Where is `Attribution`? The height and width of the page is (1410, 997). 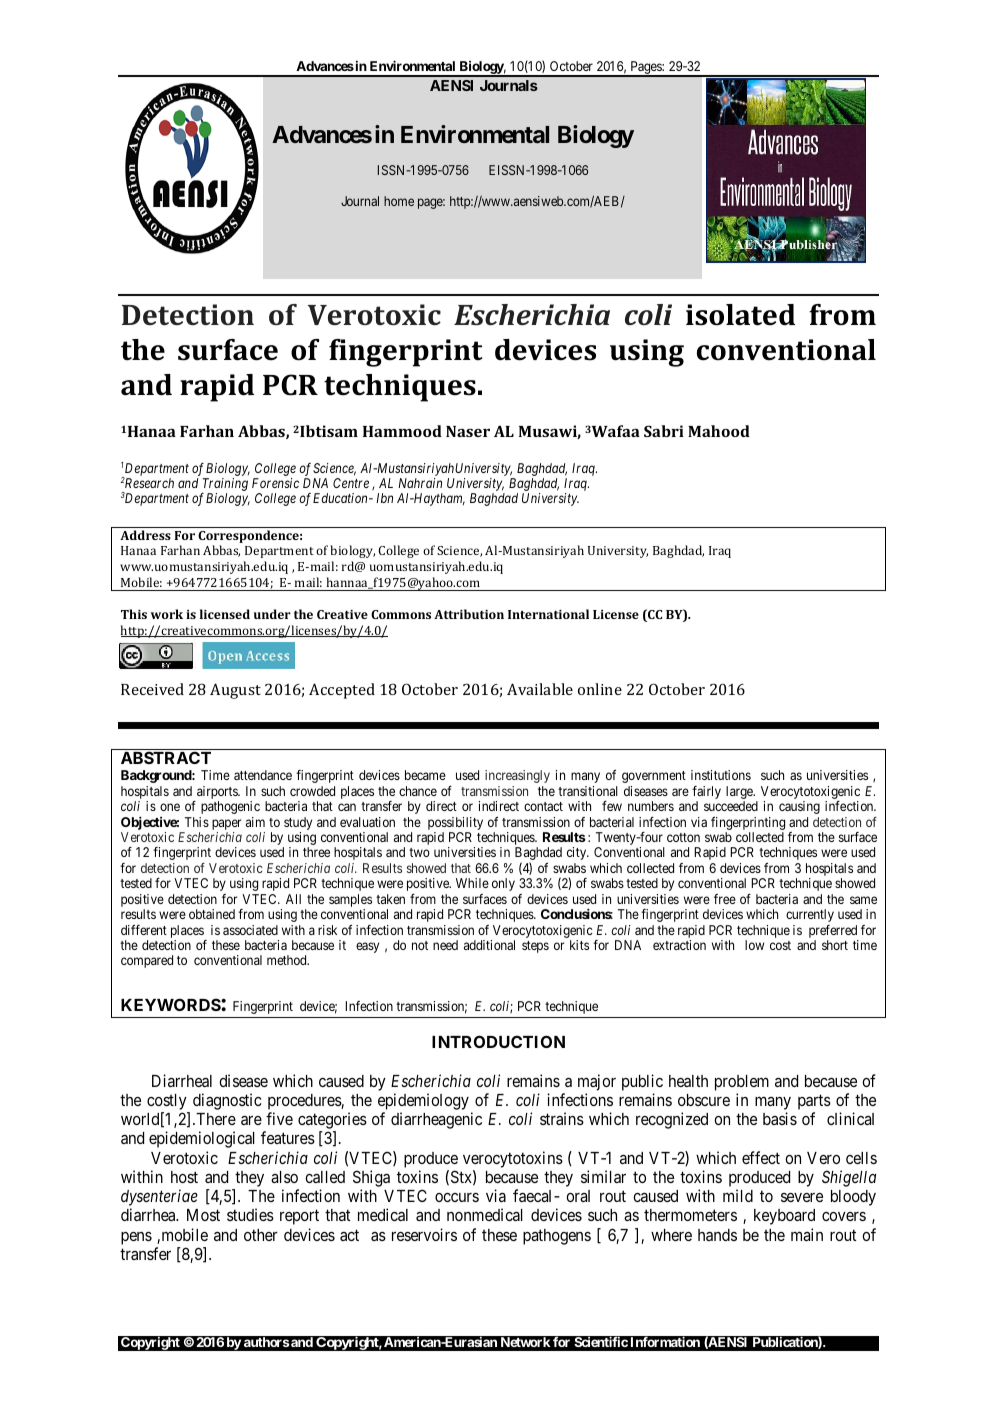 Attribution is located at coordinates (469, 614).
